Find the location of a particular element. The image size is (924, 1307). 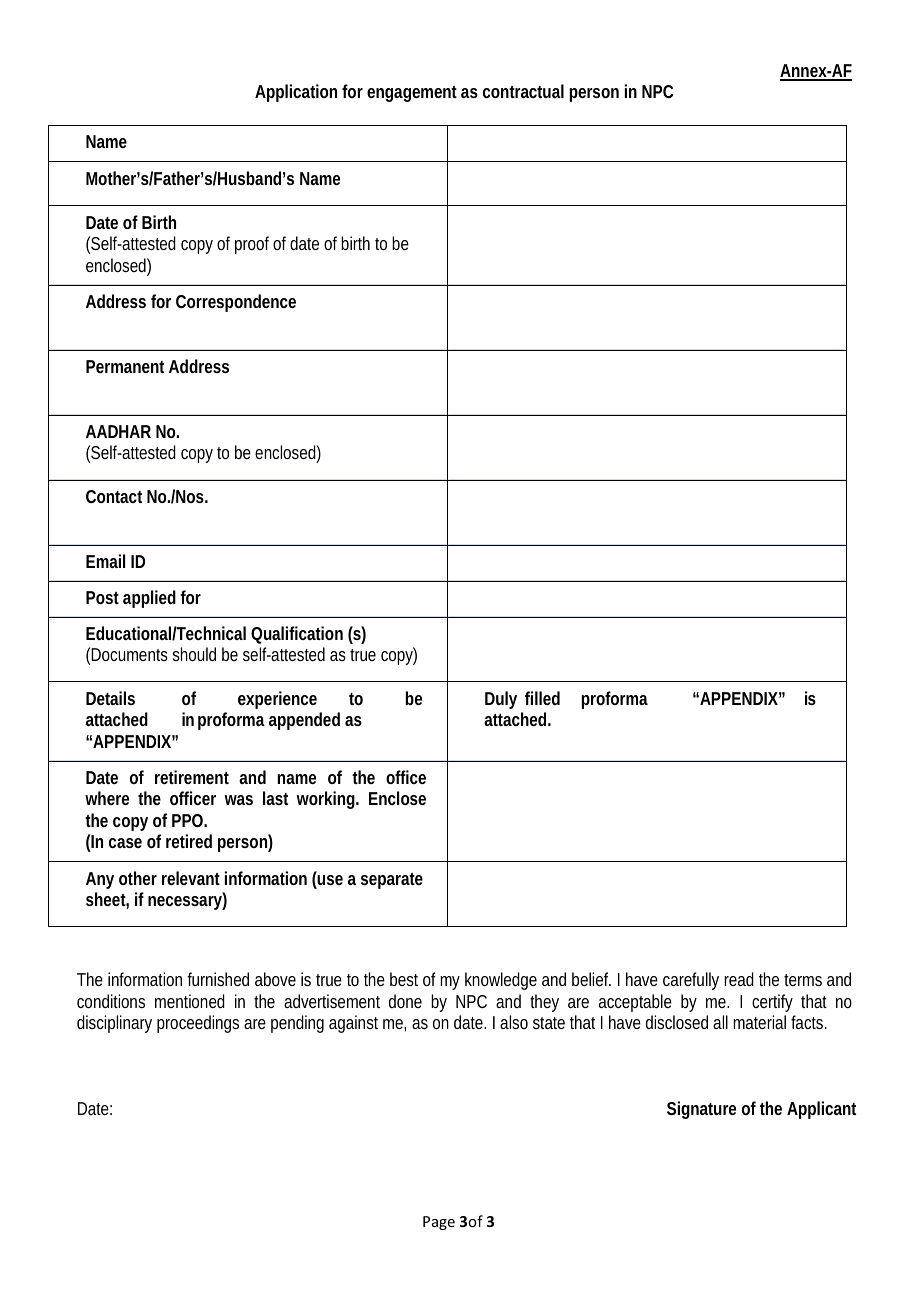

should is located at coordinates (194, 654).
